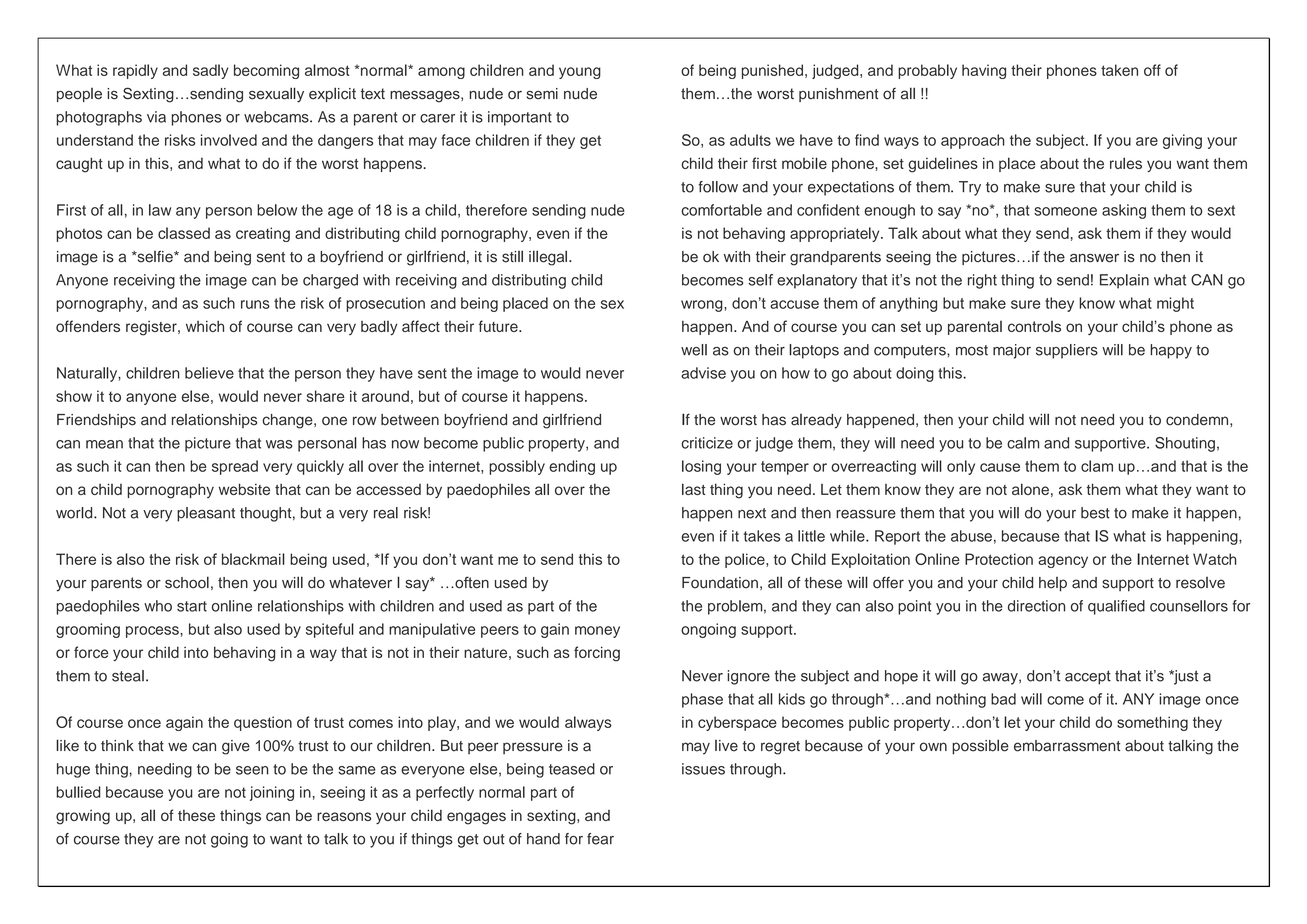  I want to click on spread, so click(235, 467).
